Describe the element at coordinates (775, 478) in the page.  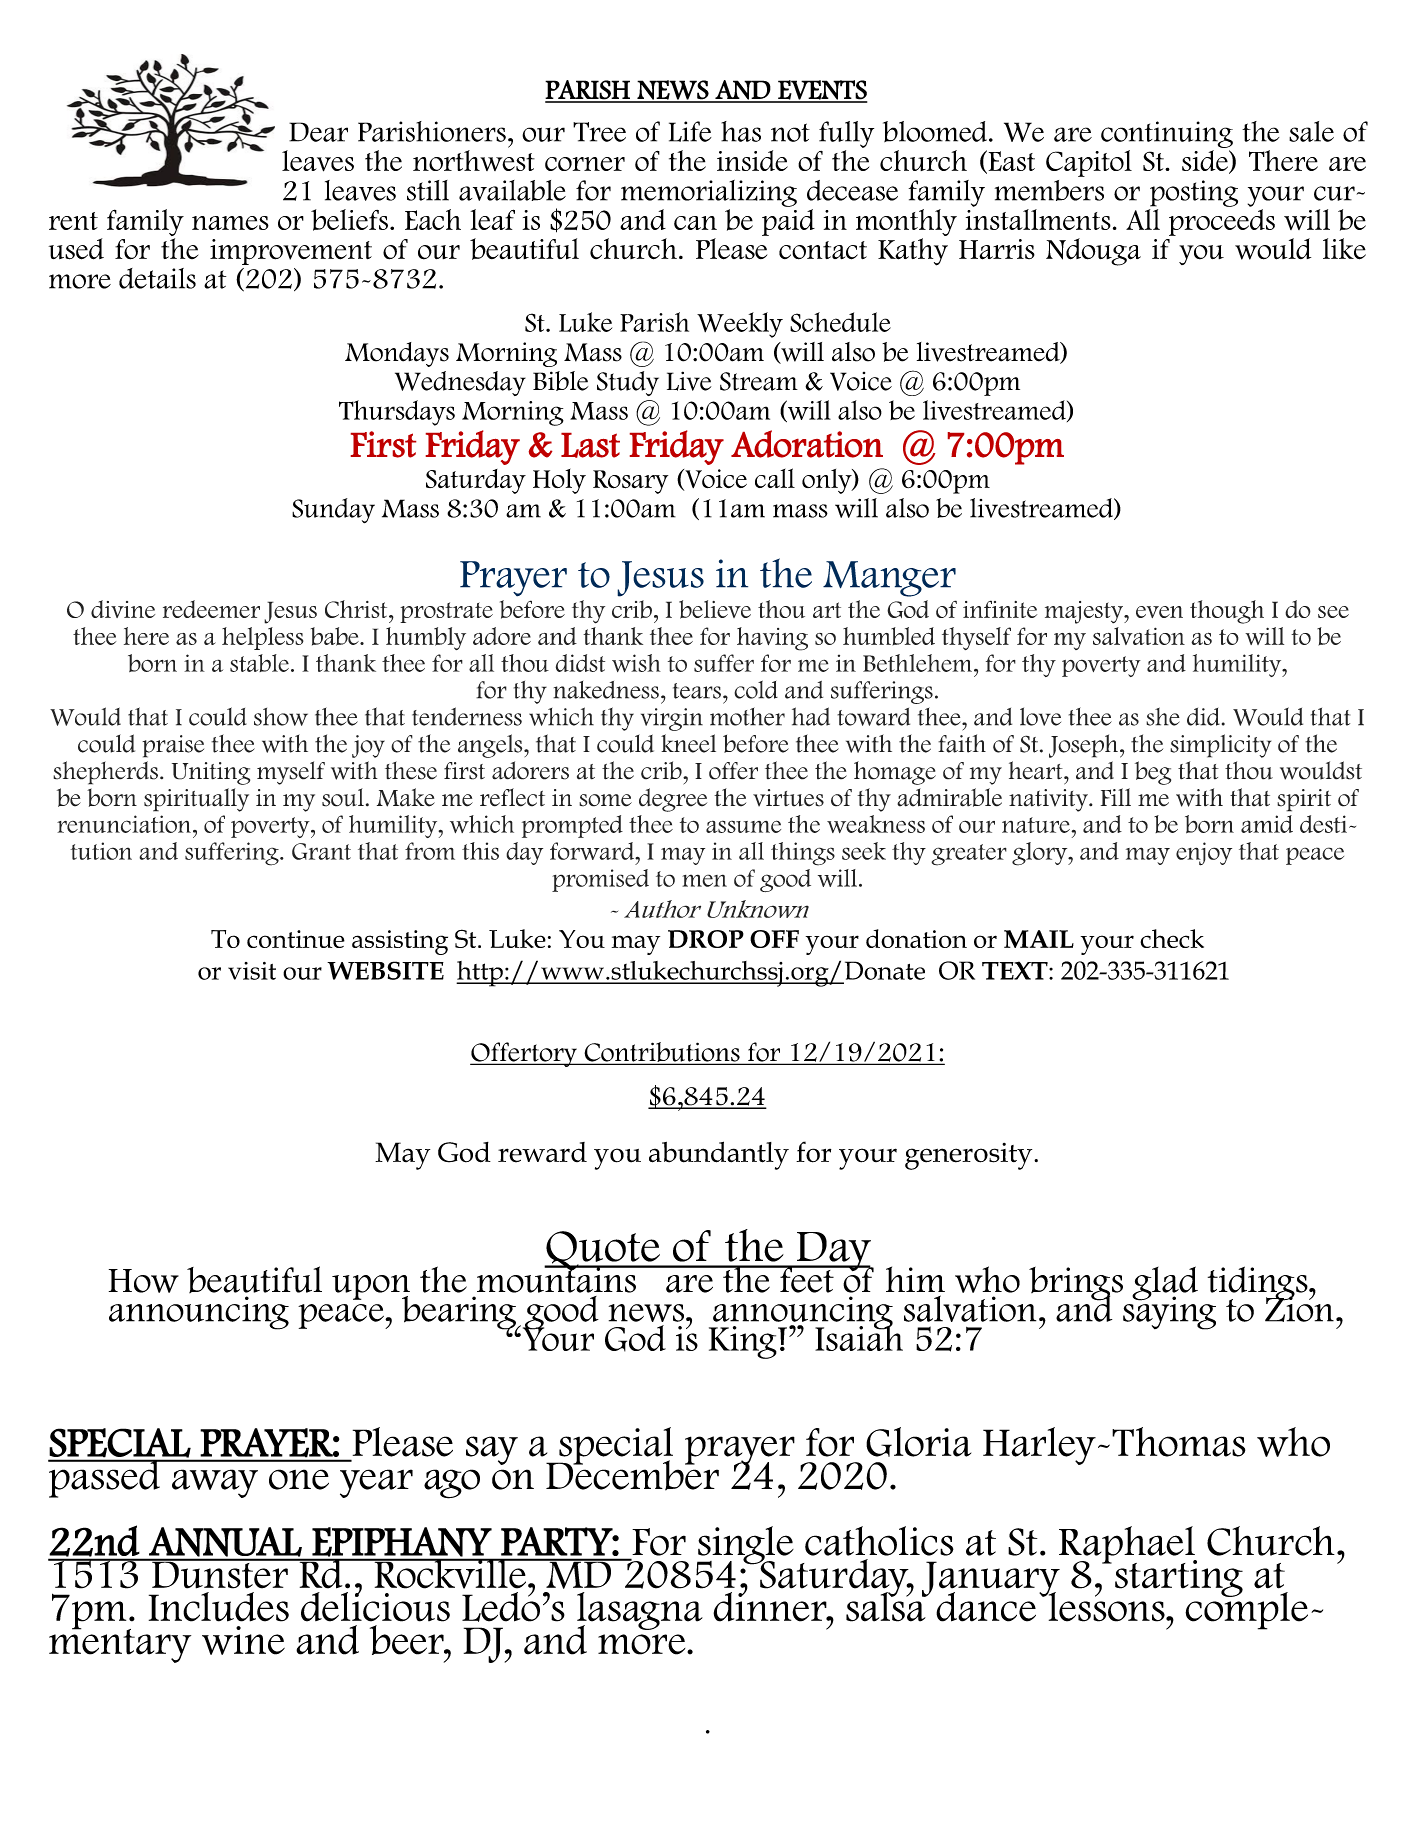
I see `call` at that location.
